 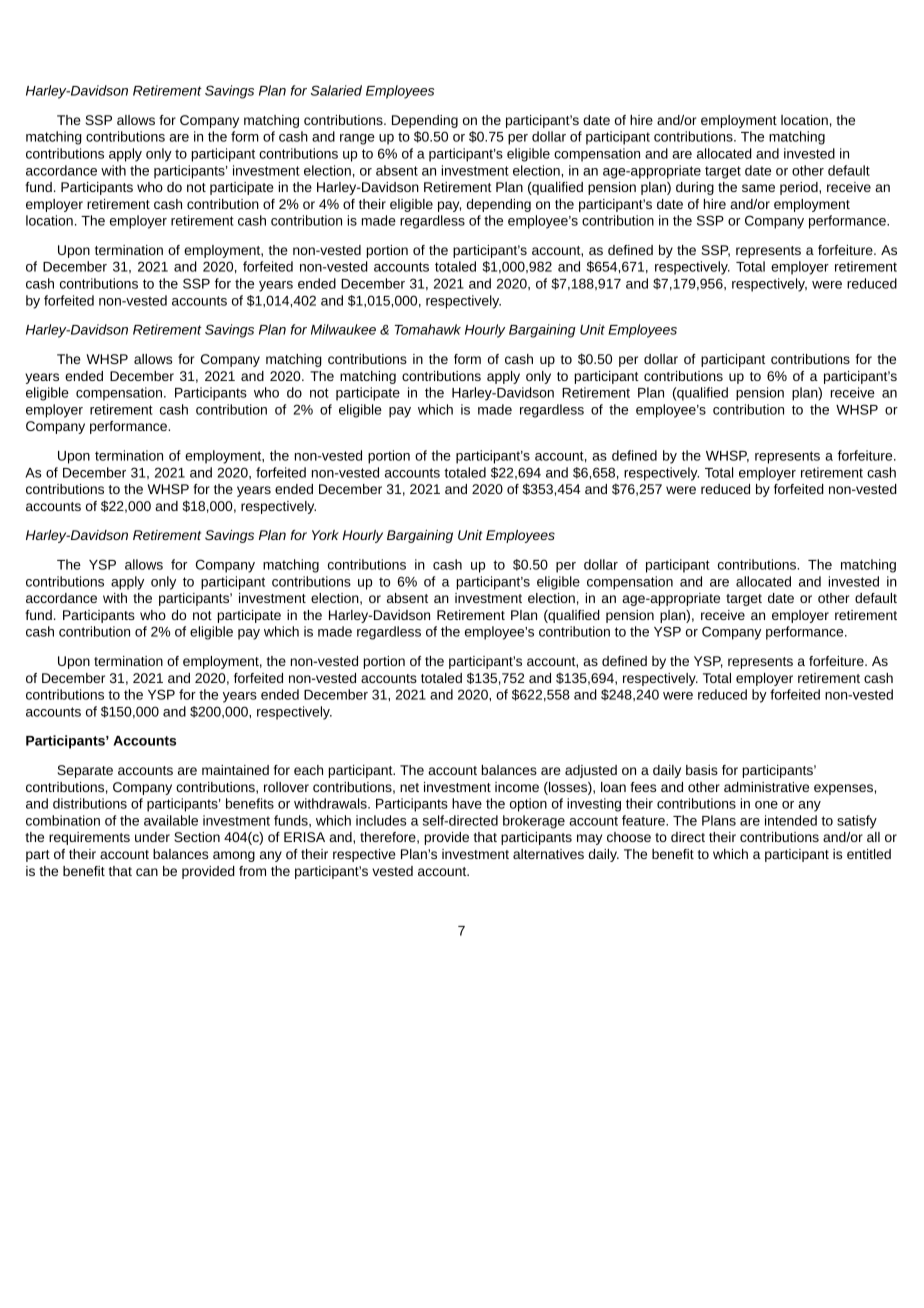 I want to click on period, so click(x=800, y=188).
